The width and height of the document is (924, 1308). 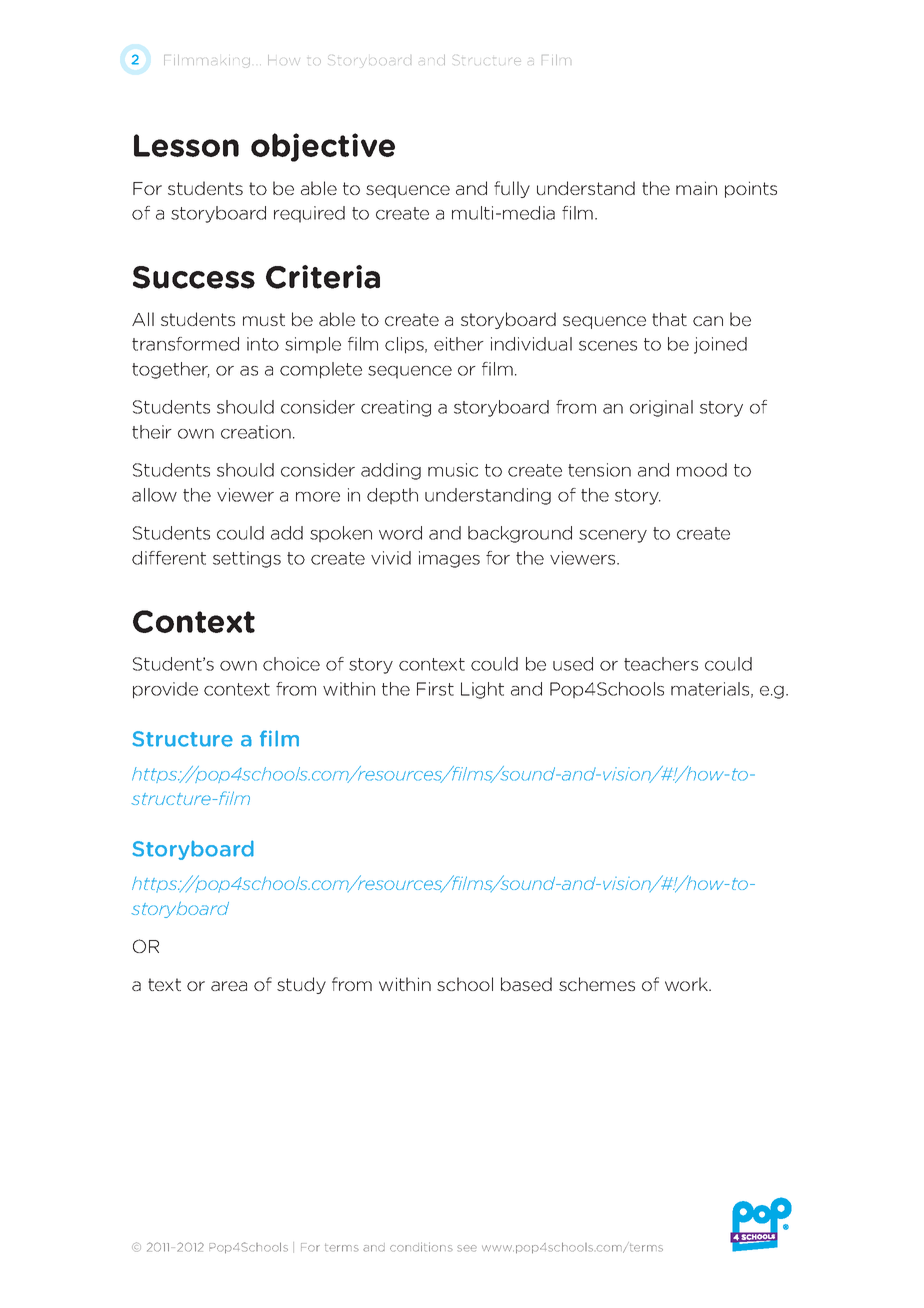 What do you see at coordinates (421, 1247) in the document?
I see `conditions` at bounding box center [421, 1247].
